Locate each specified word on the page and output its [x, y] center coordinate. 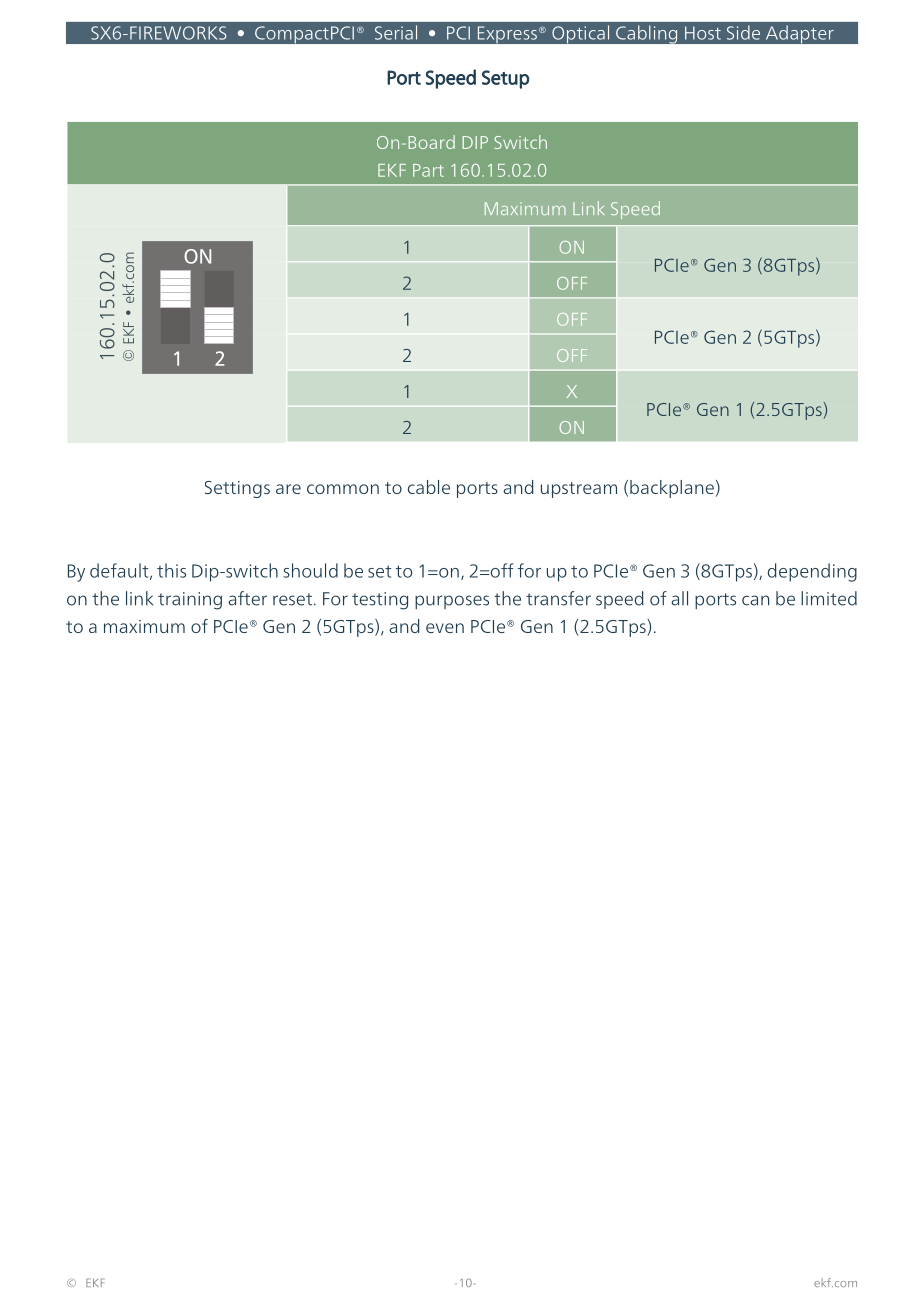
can [755, 600]
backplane [672, 489]
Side [743, 32]
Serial [396, 32]
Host [703, 33]
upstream [579, 490]
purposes [452, 602]
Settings [237, 489]
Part [428, 170]
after [247, 598]
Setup [505, 79]
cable [429, 487]
